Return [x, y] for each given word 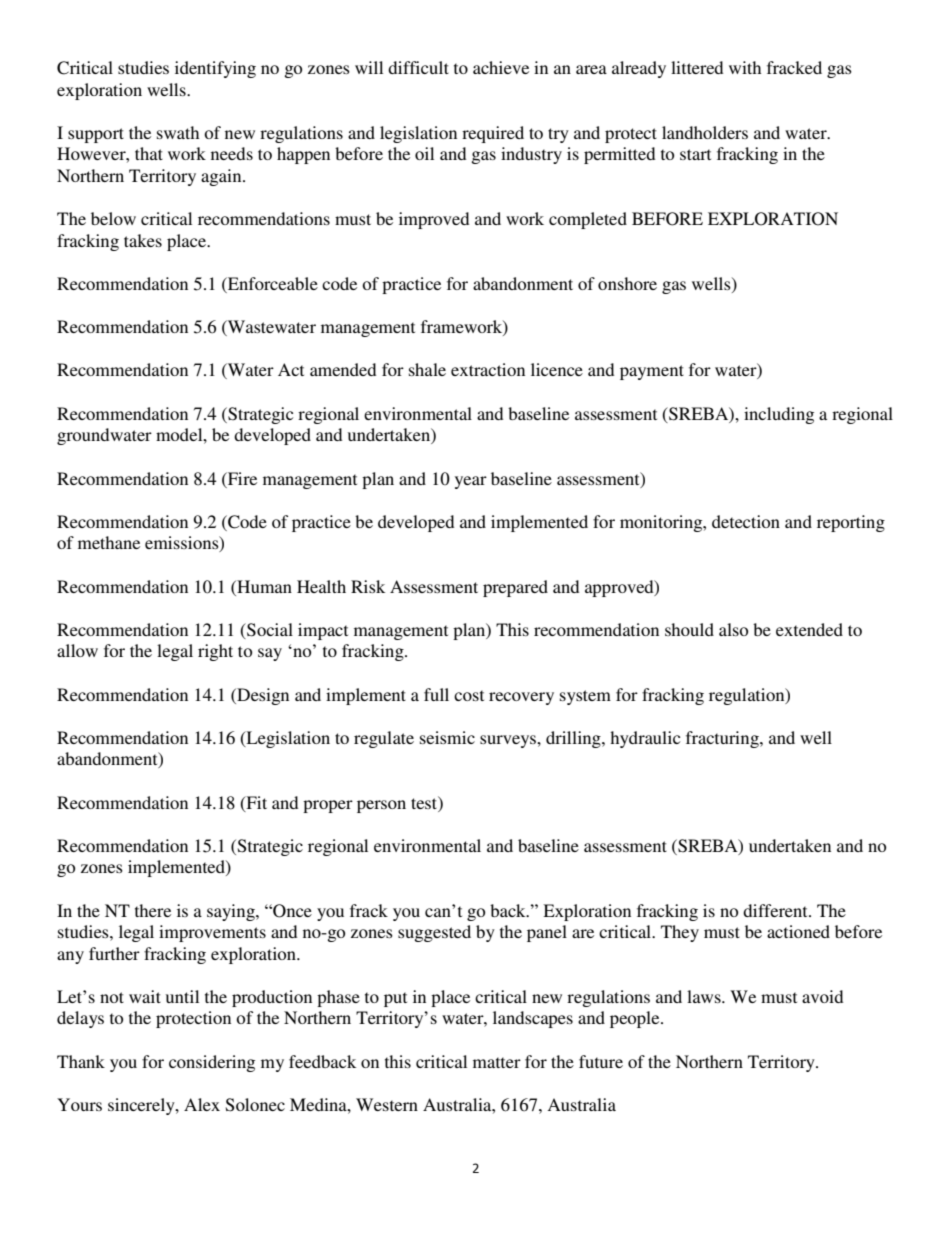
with [745, 67]
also [733, 629]
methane [109, 542]
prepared [515, 588]
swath [178, 132]
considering [212, 1063]
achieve [501, 67]
